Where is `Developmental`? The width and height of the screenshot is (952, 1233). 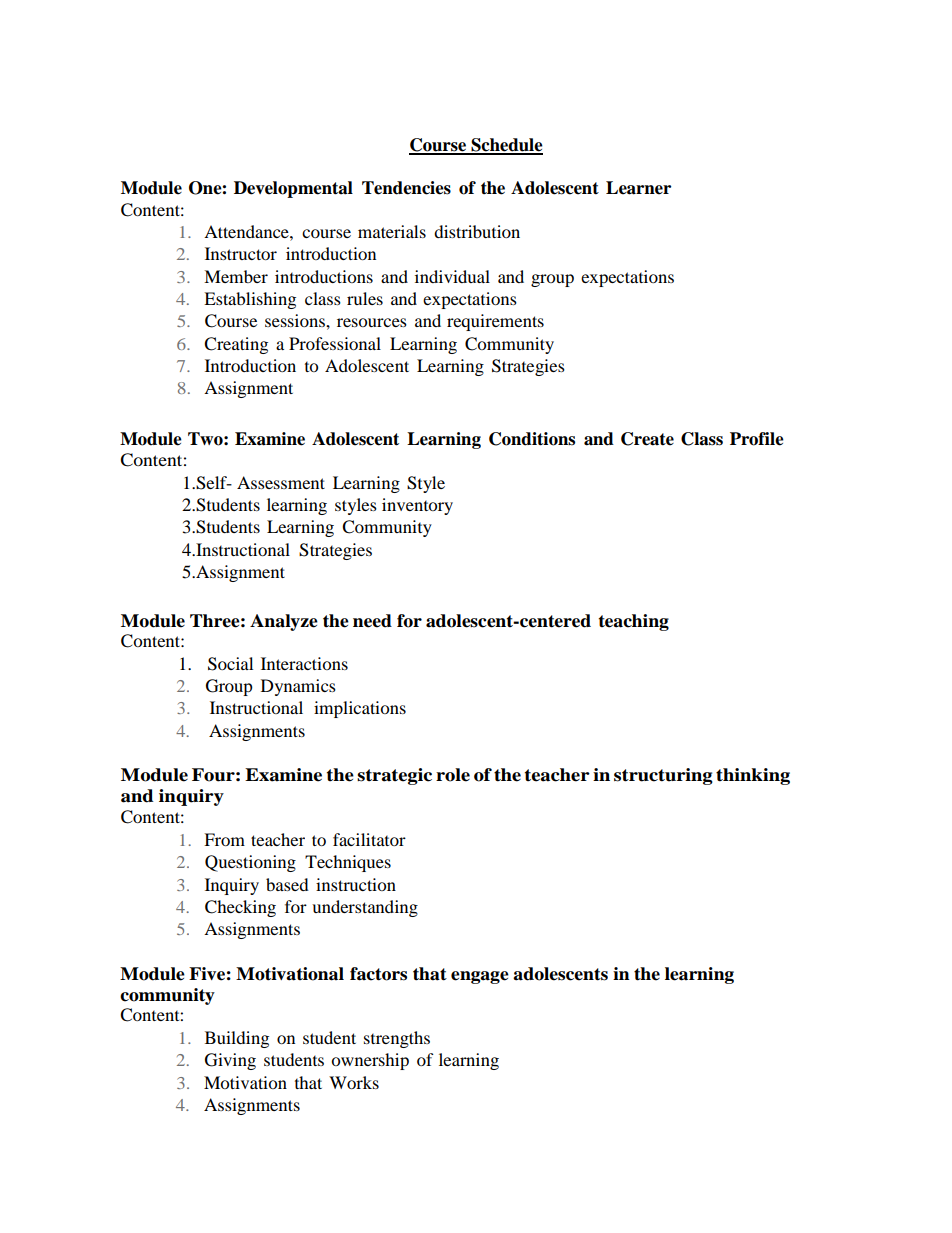
Developmental is located at coordinates (293, 189).
